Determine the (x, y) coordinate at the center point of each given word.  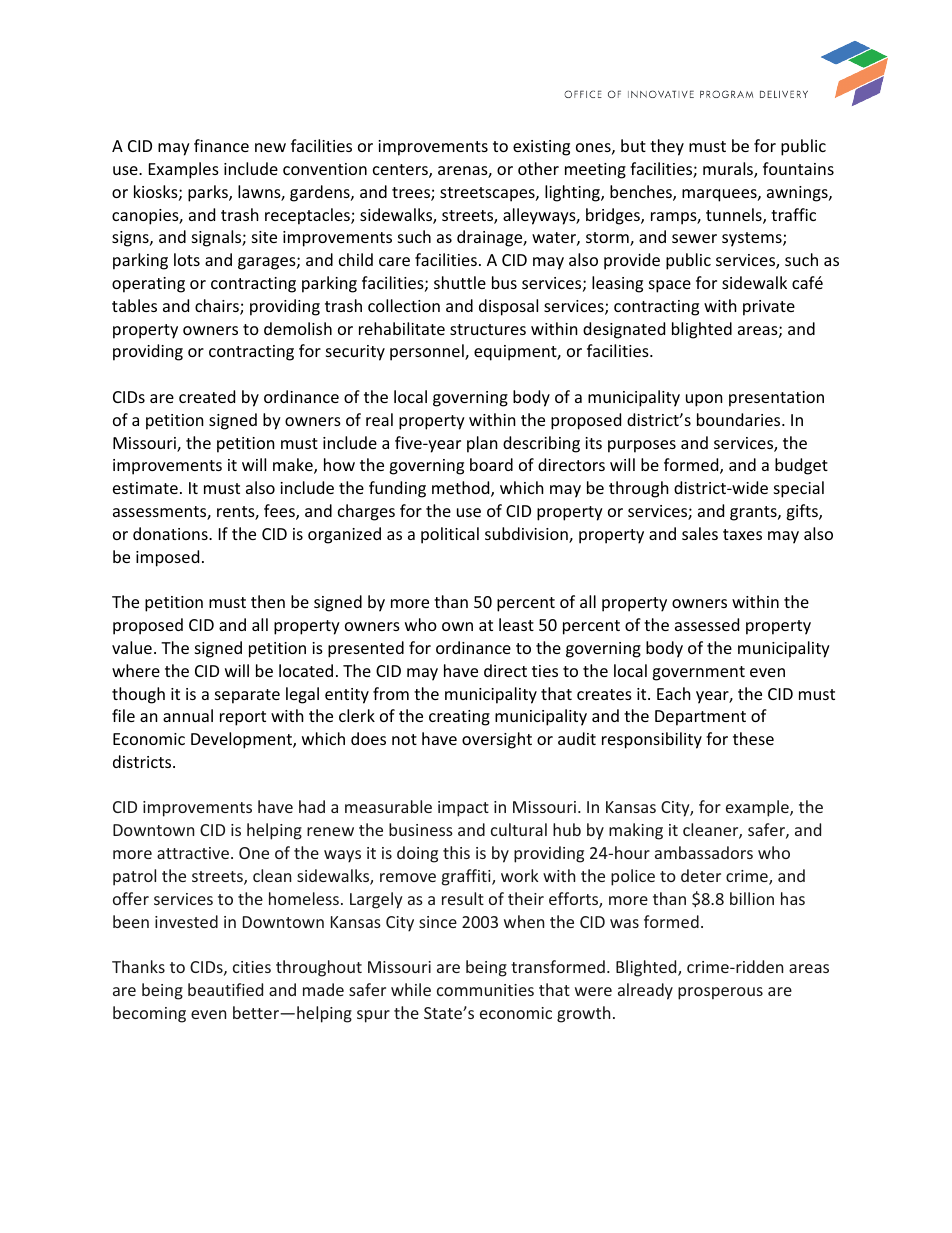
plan (482, 444)
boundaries (740, 419)
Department (700, 718)
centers (401, 171)
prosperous (720, 993)
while (411, 989)
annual (188, 715)
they (667, 147)
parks (209, 193)
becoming (149, 1014)
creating (459, 718)
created (207, 396)
